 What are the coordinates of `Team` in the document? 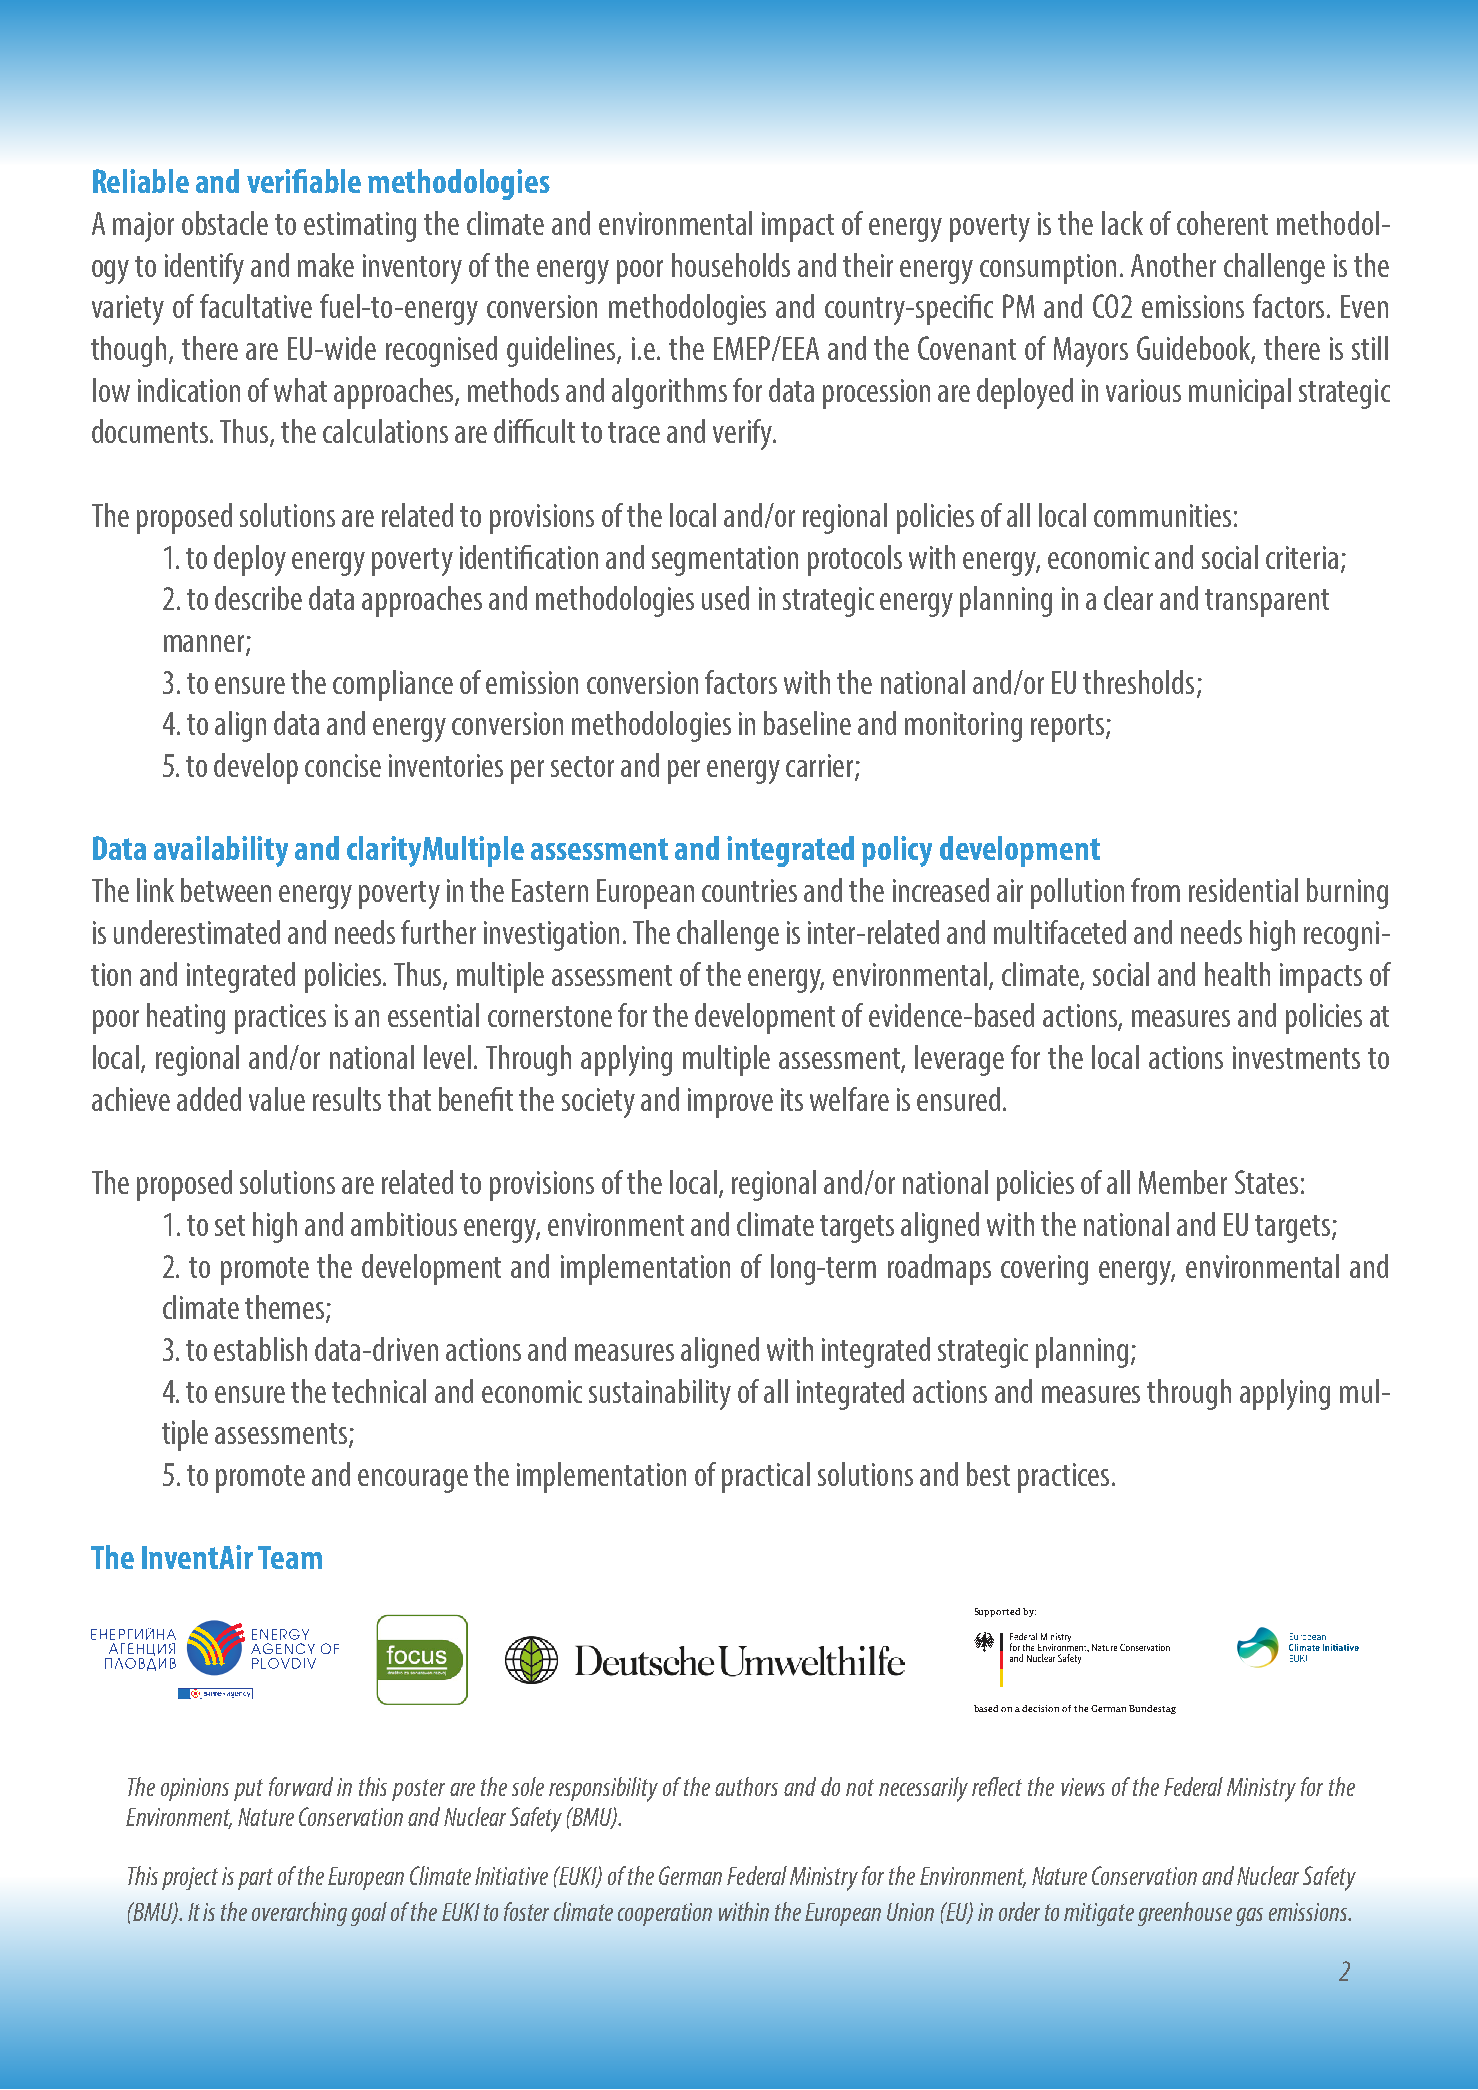 It's located at (290, 1557).
